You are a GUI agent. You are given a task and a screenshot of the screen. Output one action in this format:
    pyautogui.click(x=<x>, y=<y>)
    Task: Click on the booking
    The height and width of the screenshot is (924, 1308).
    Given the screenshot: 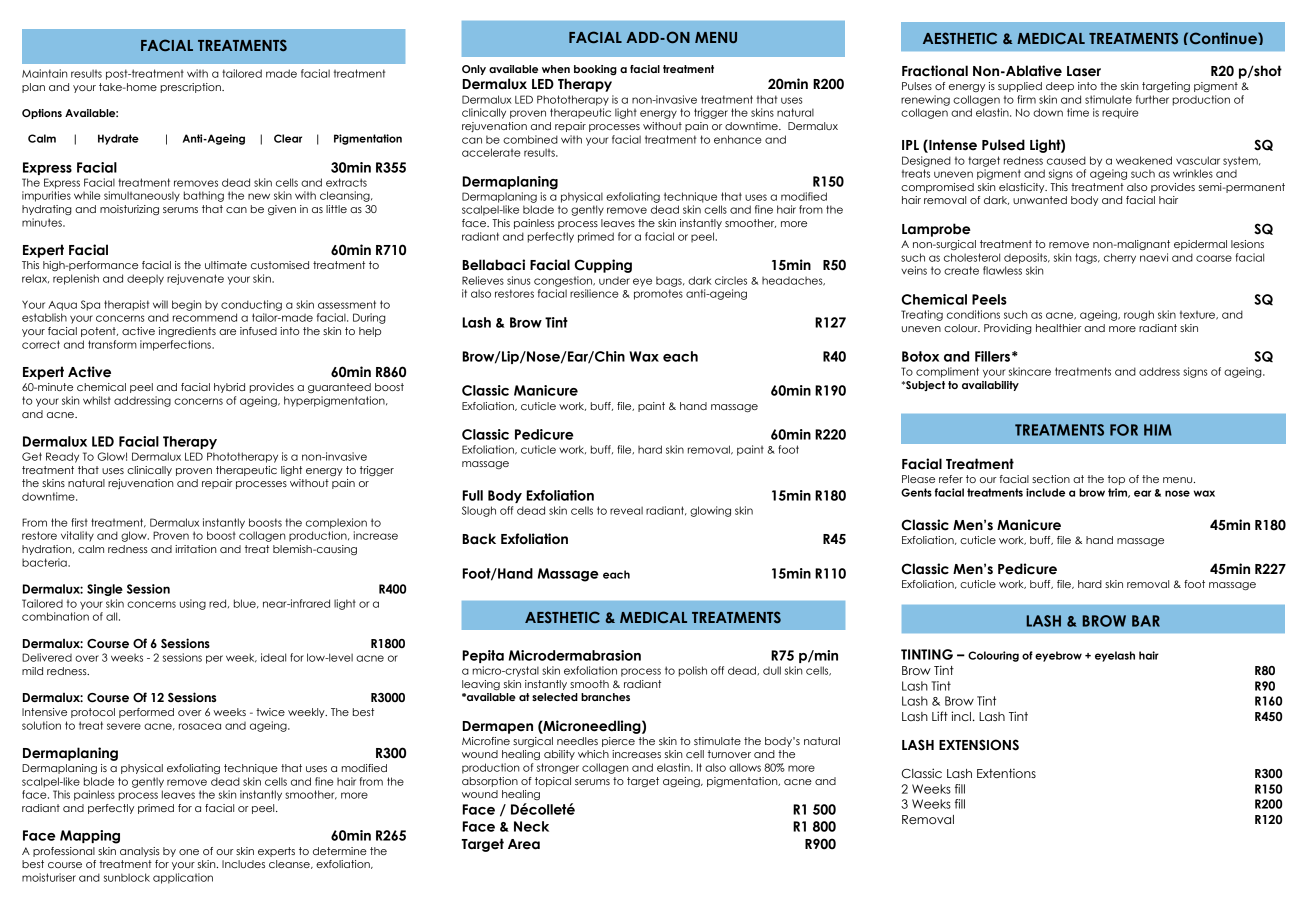 What is the action you would take?
    pyautogui.click(x=595, y=70)
